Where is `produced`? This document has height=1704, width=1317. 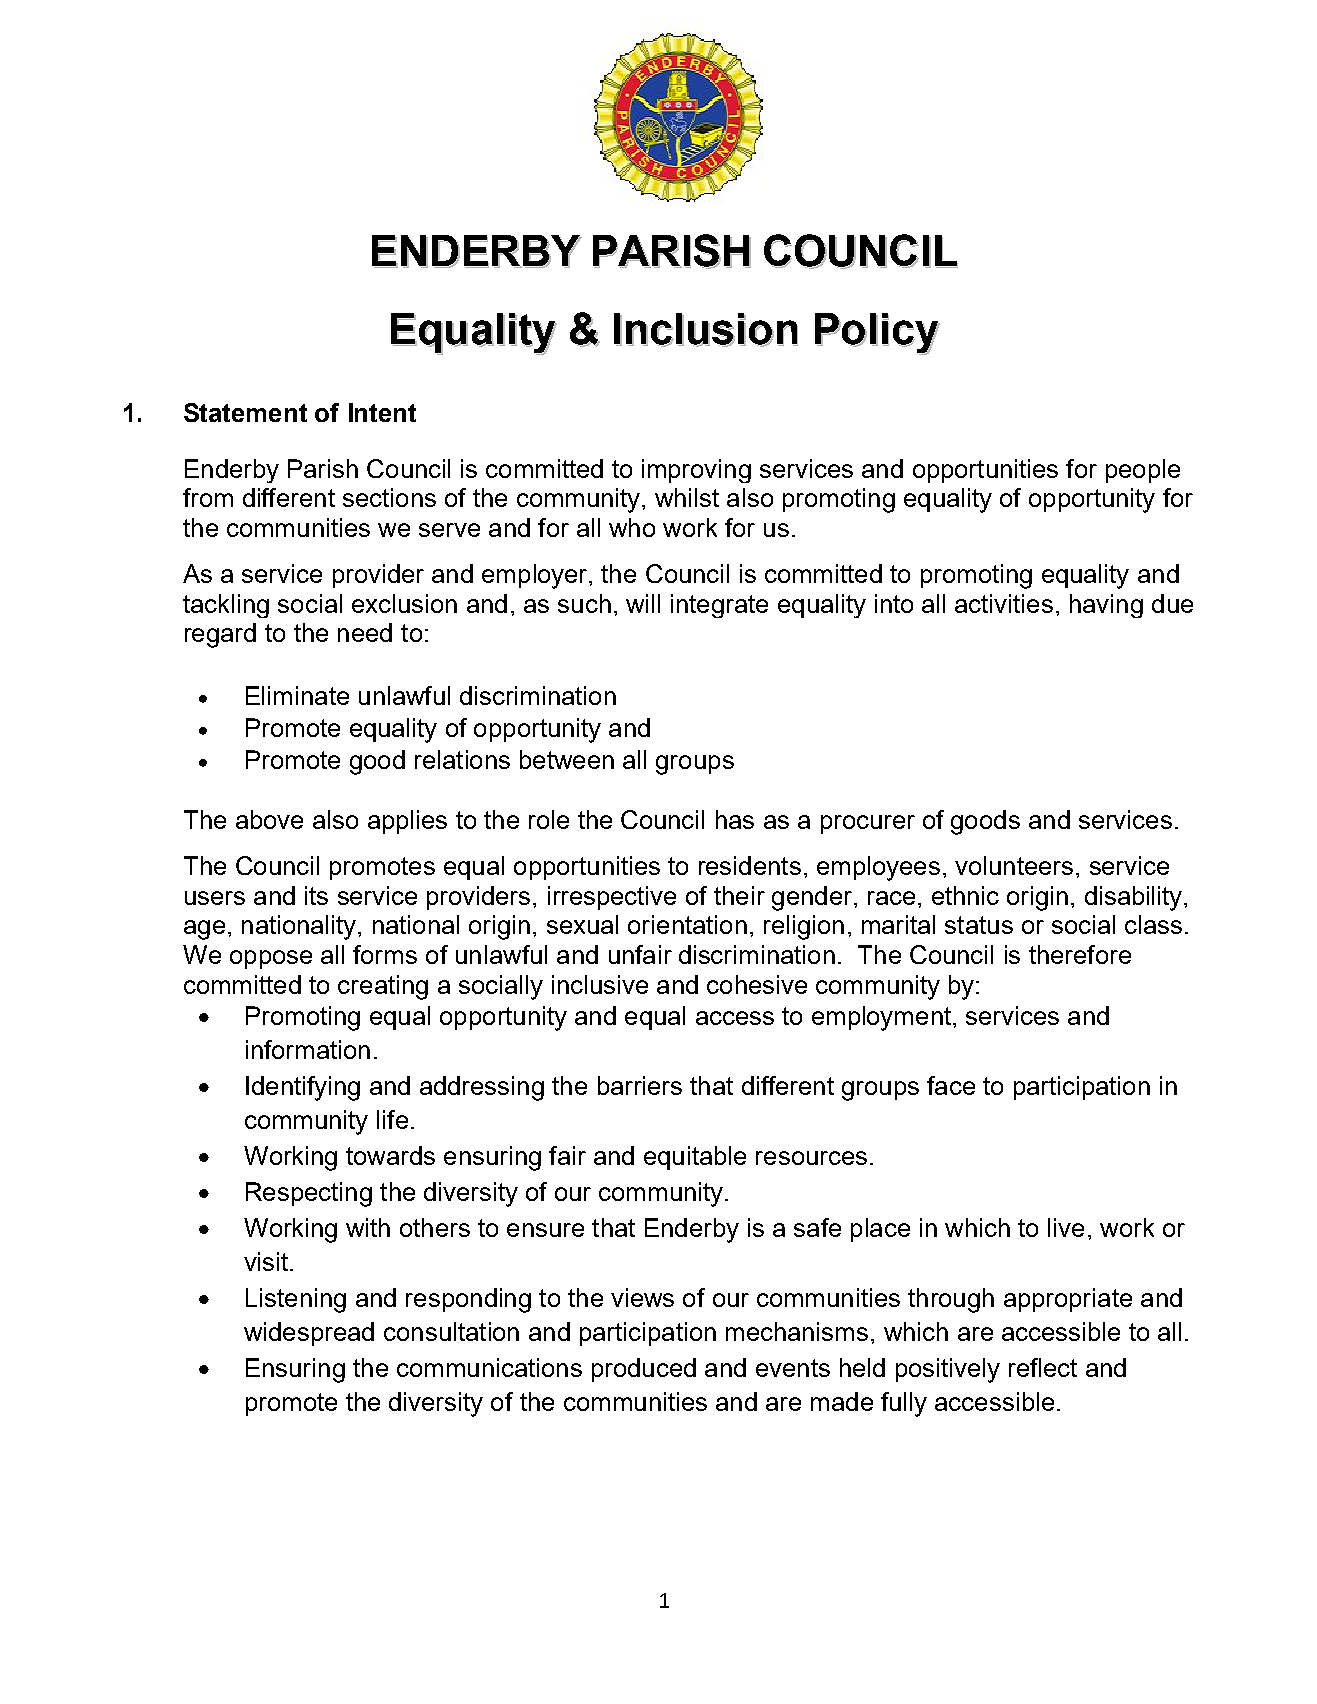
produced is located at coordinates (644, 1370).
